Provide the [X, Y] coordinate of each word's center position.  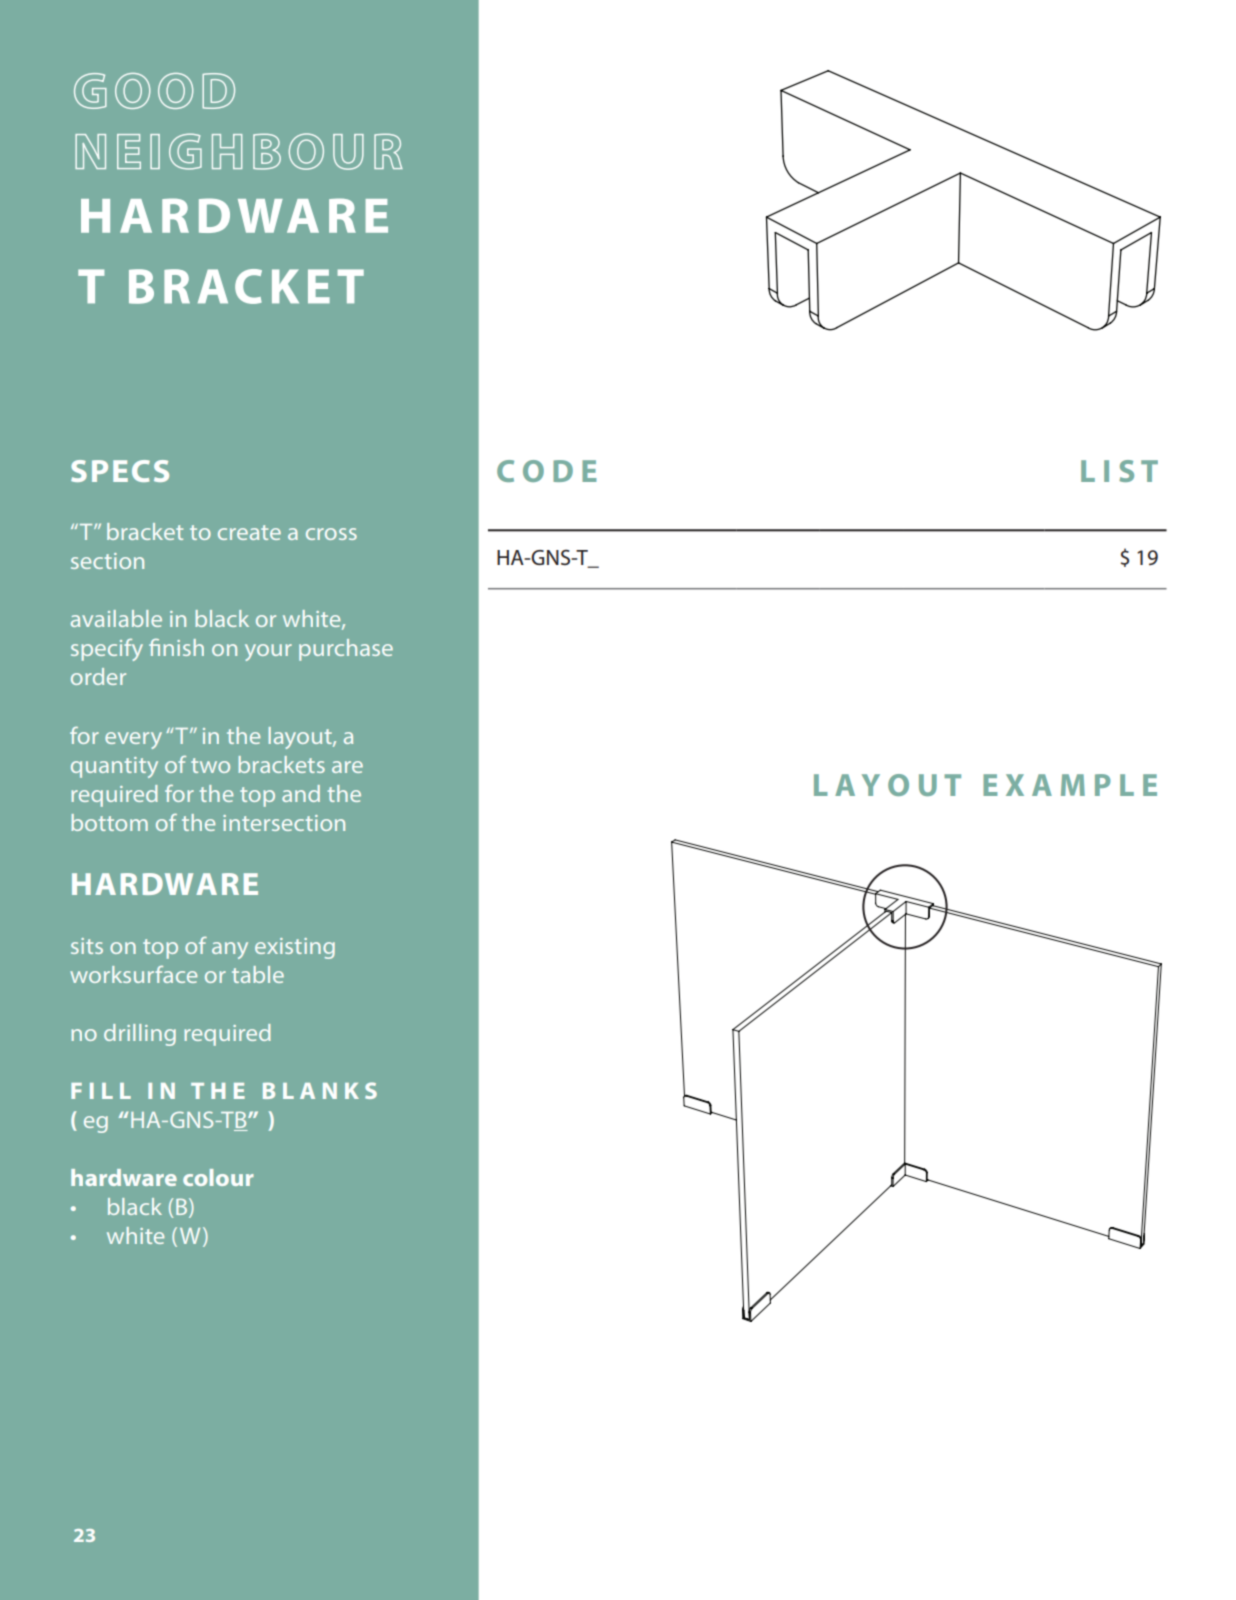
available [116, 618]
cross [331, 534]
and [301, 793]
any [230, 950]
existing [295, 948]
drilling [140, 1035]
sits [87, 946]
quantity [114, 767]
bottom [109, 822]
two [210, 765]
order [98, 676]
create [249, 532]
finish [176, 647]
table [258, 974]
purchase [346, 650]
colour [218, 1177]
